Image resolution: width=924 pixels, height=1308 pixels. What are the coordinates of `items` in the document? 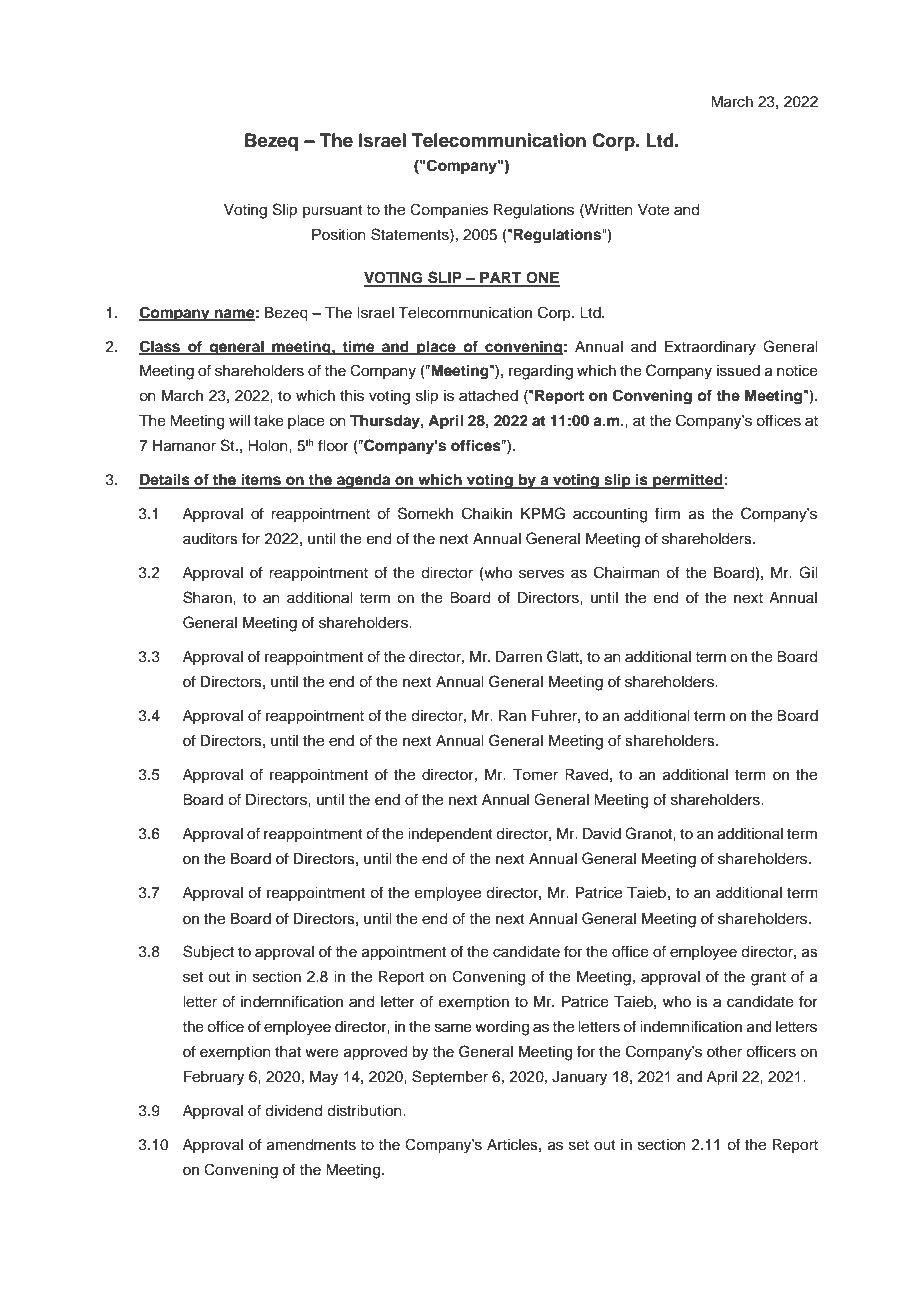 It's located at (261, 480).
